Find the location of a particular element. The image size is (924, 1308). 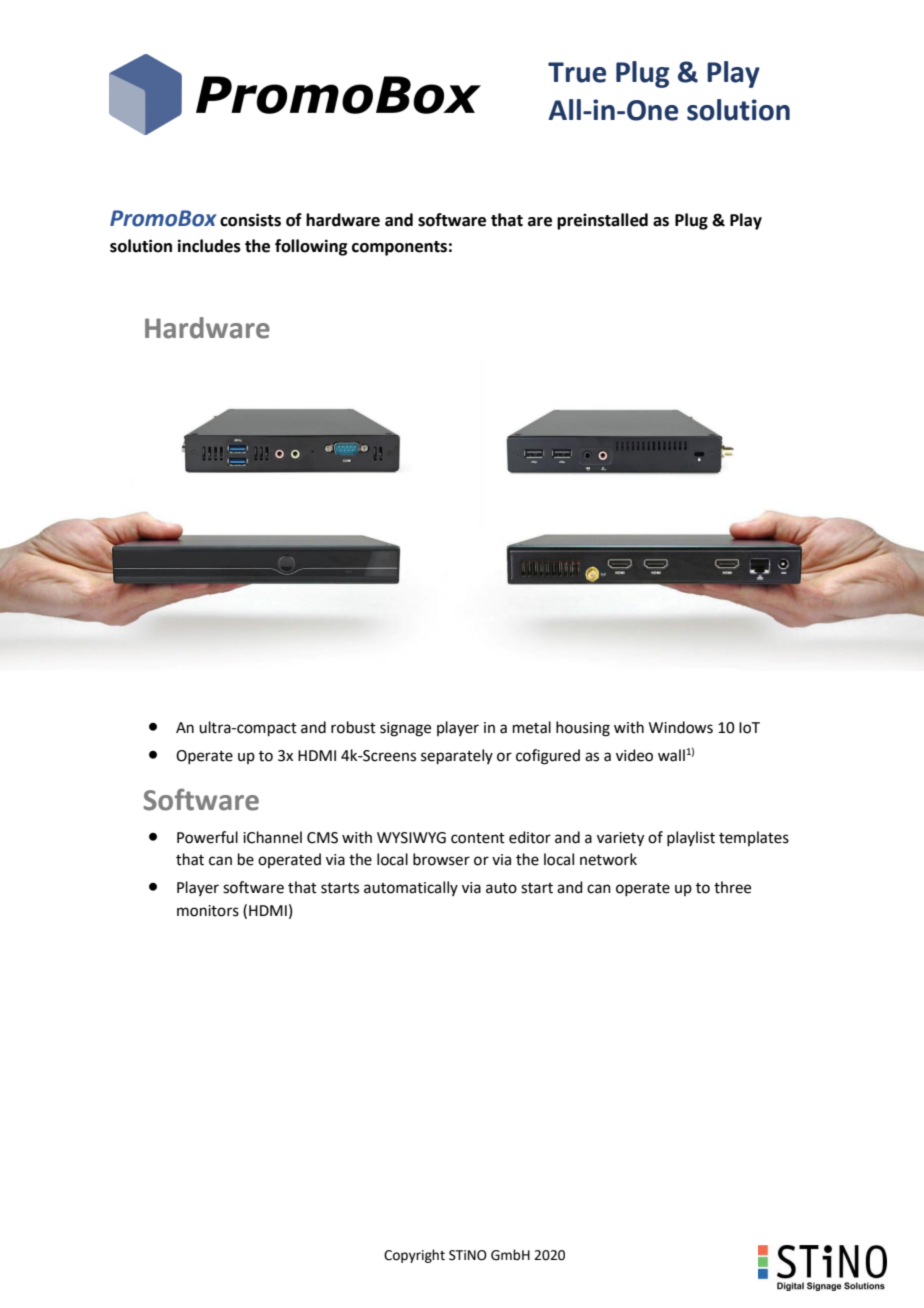

consists is located at coordinates (250, 220).
